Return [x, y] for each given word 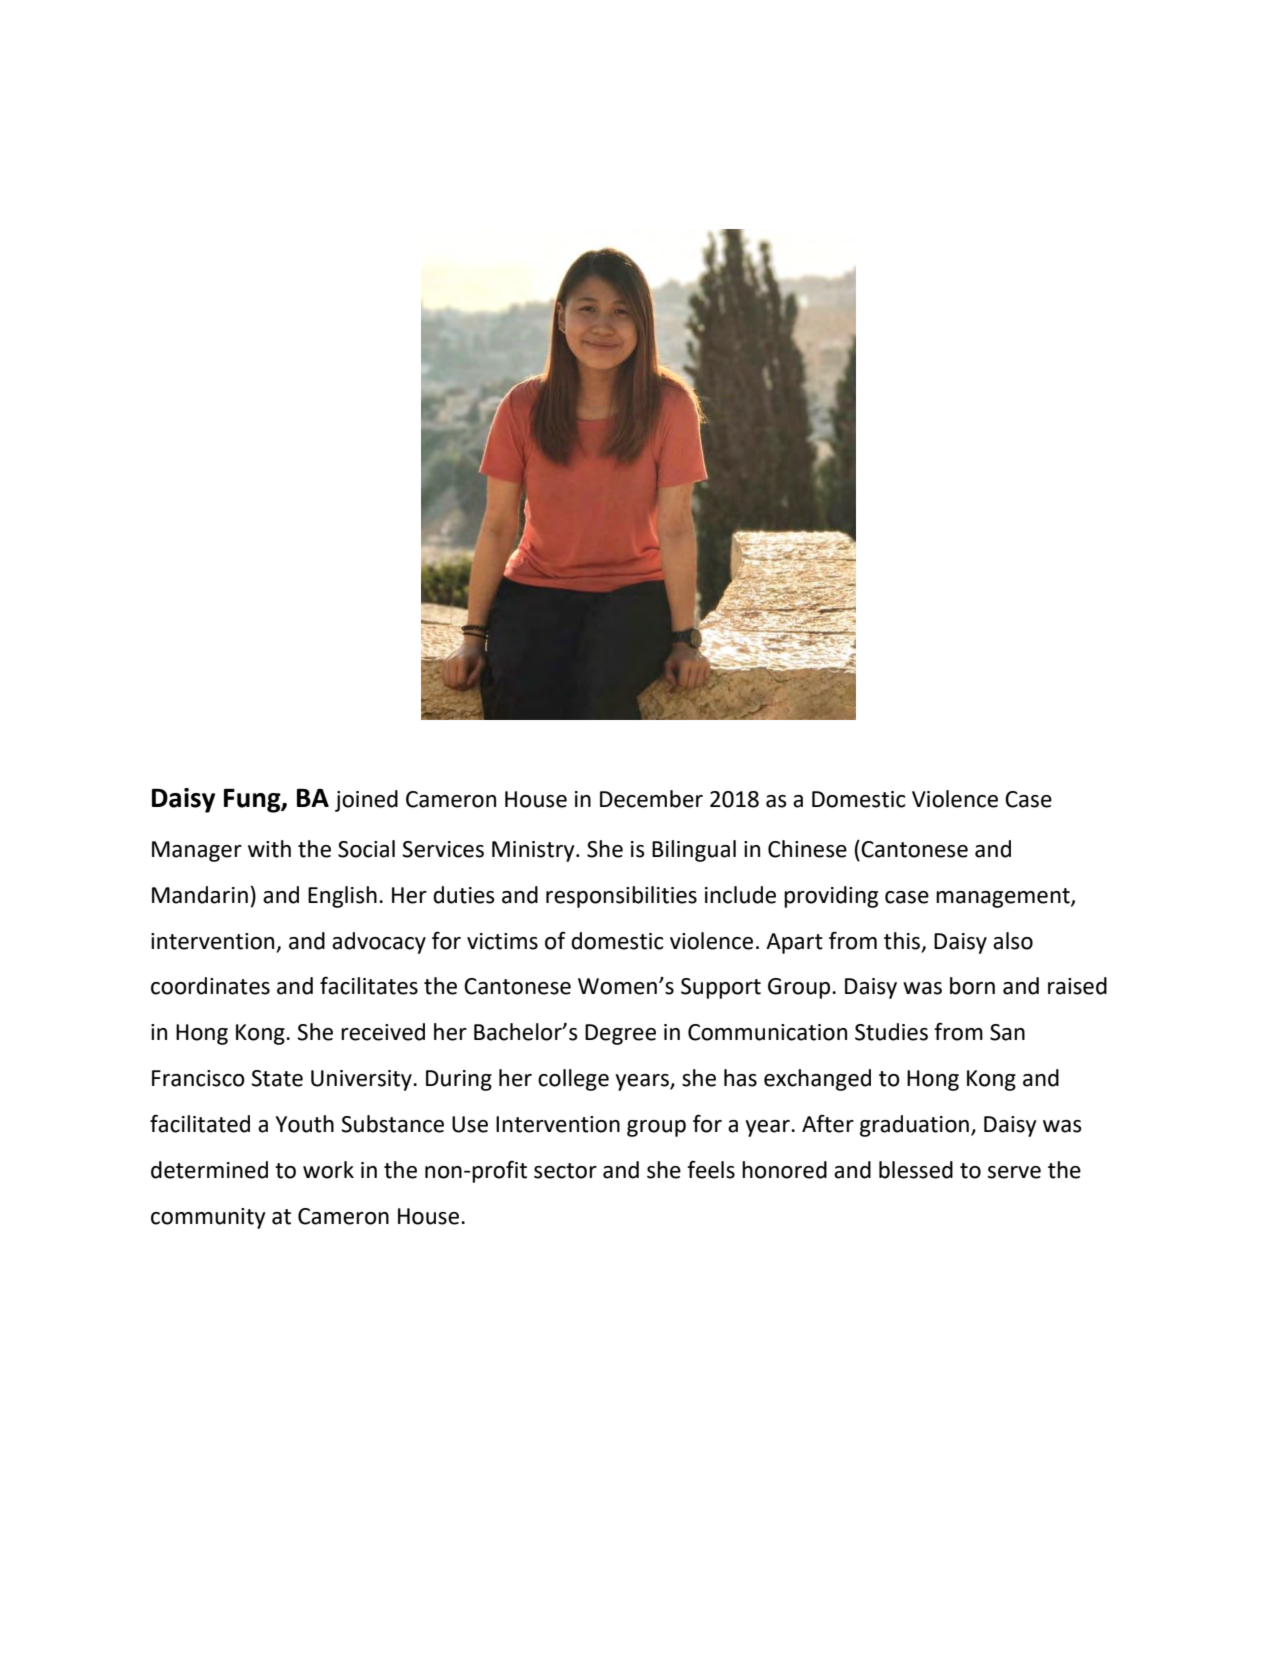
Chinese [807, 849]
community [208, 1218]
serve [1014, 1172]
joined [366, 801]
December [651, 799]
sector [565, 1171]
